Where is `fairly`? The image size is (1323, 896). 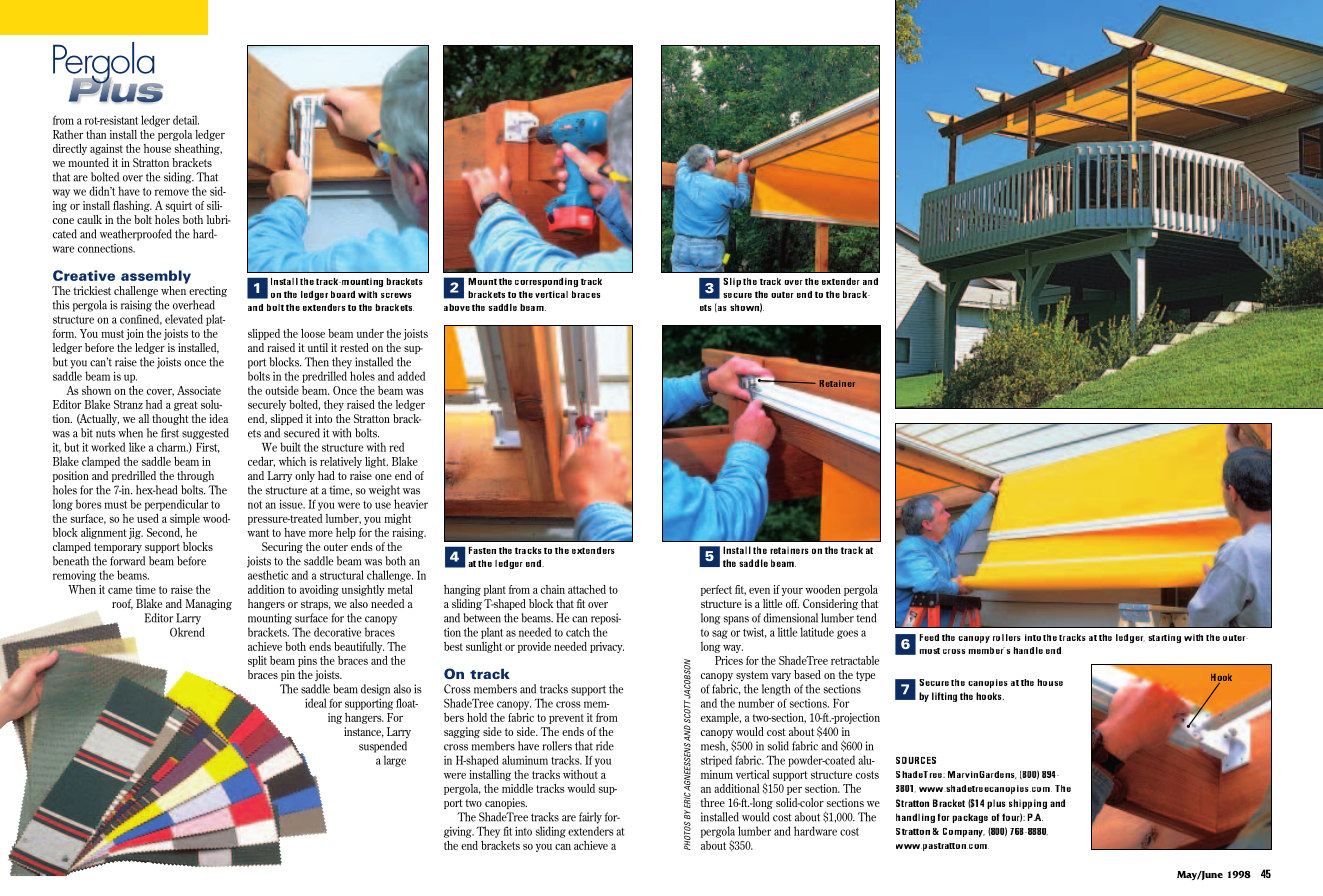 fairly is located at coordinates (590, 818).
